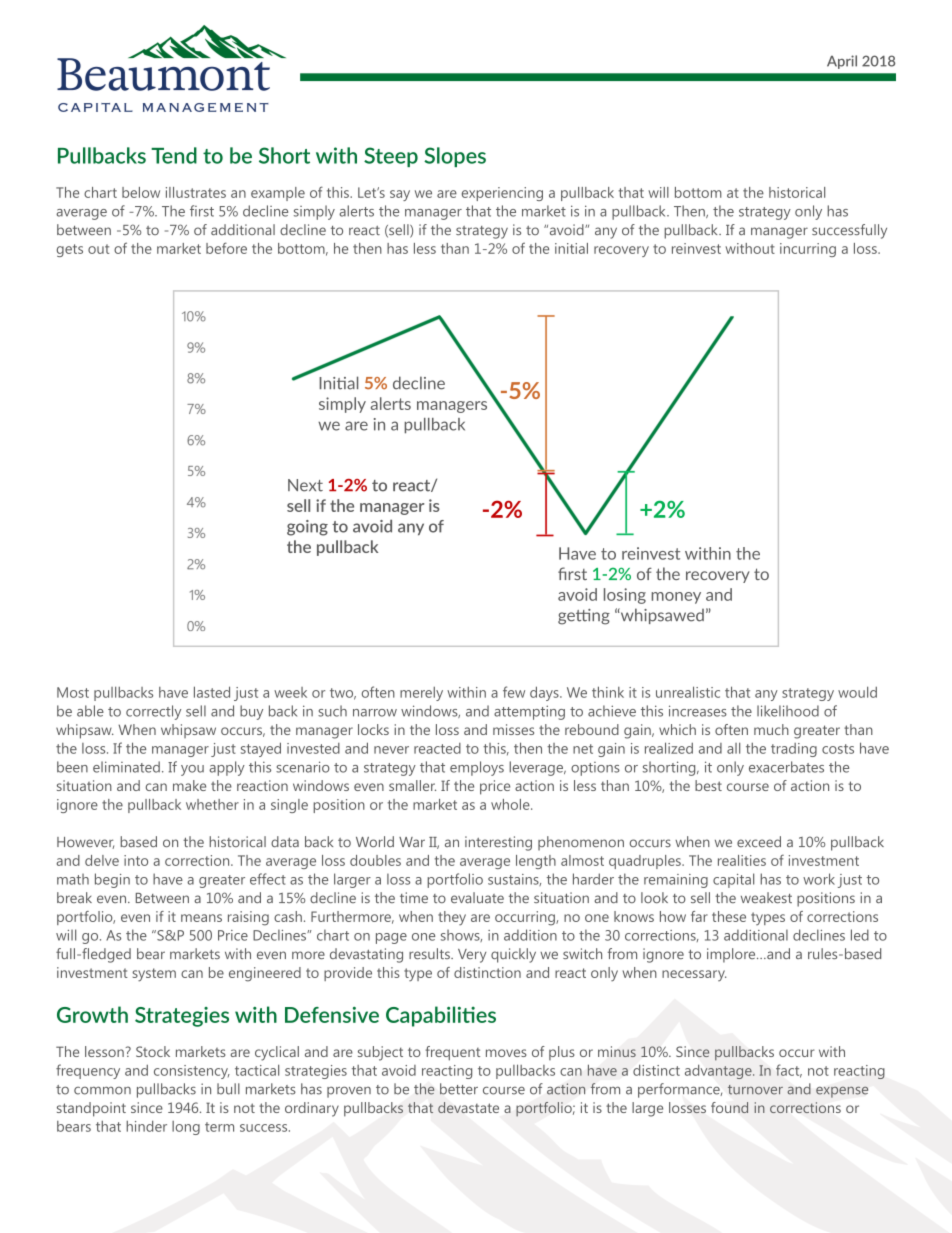 The width and height of the document is (952, 1233). Describe the element at coordinates (226, 248) in the document. I see `before` at that location.
